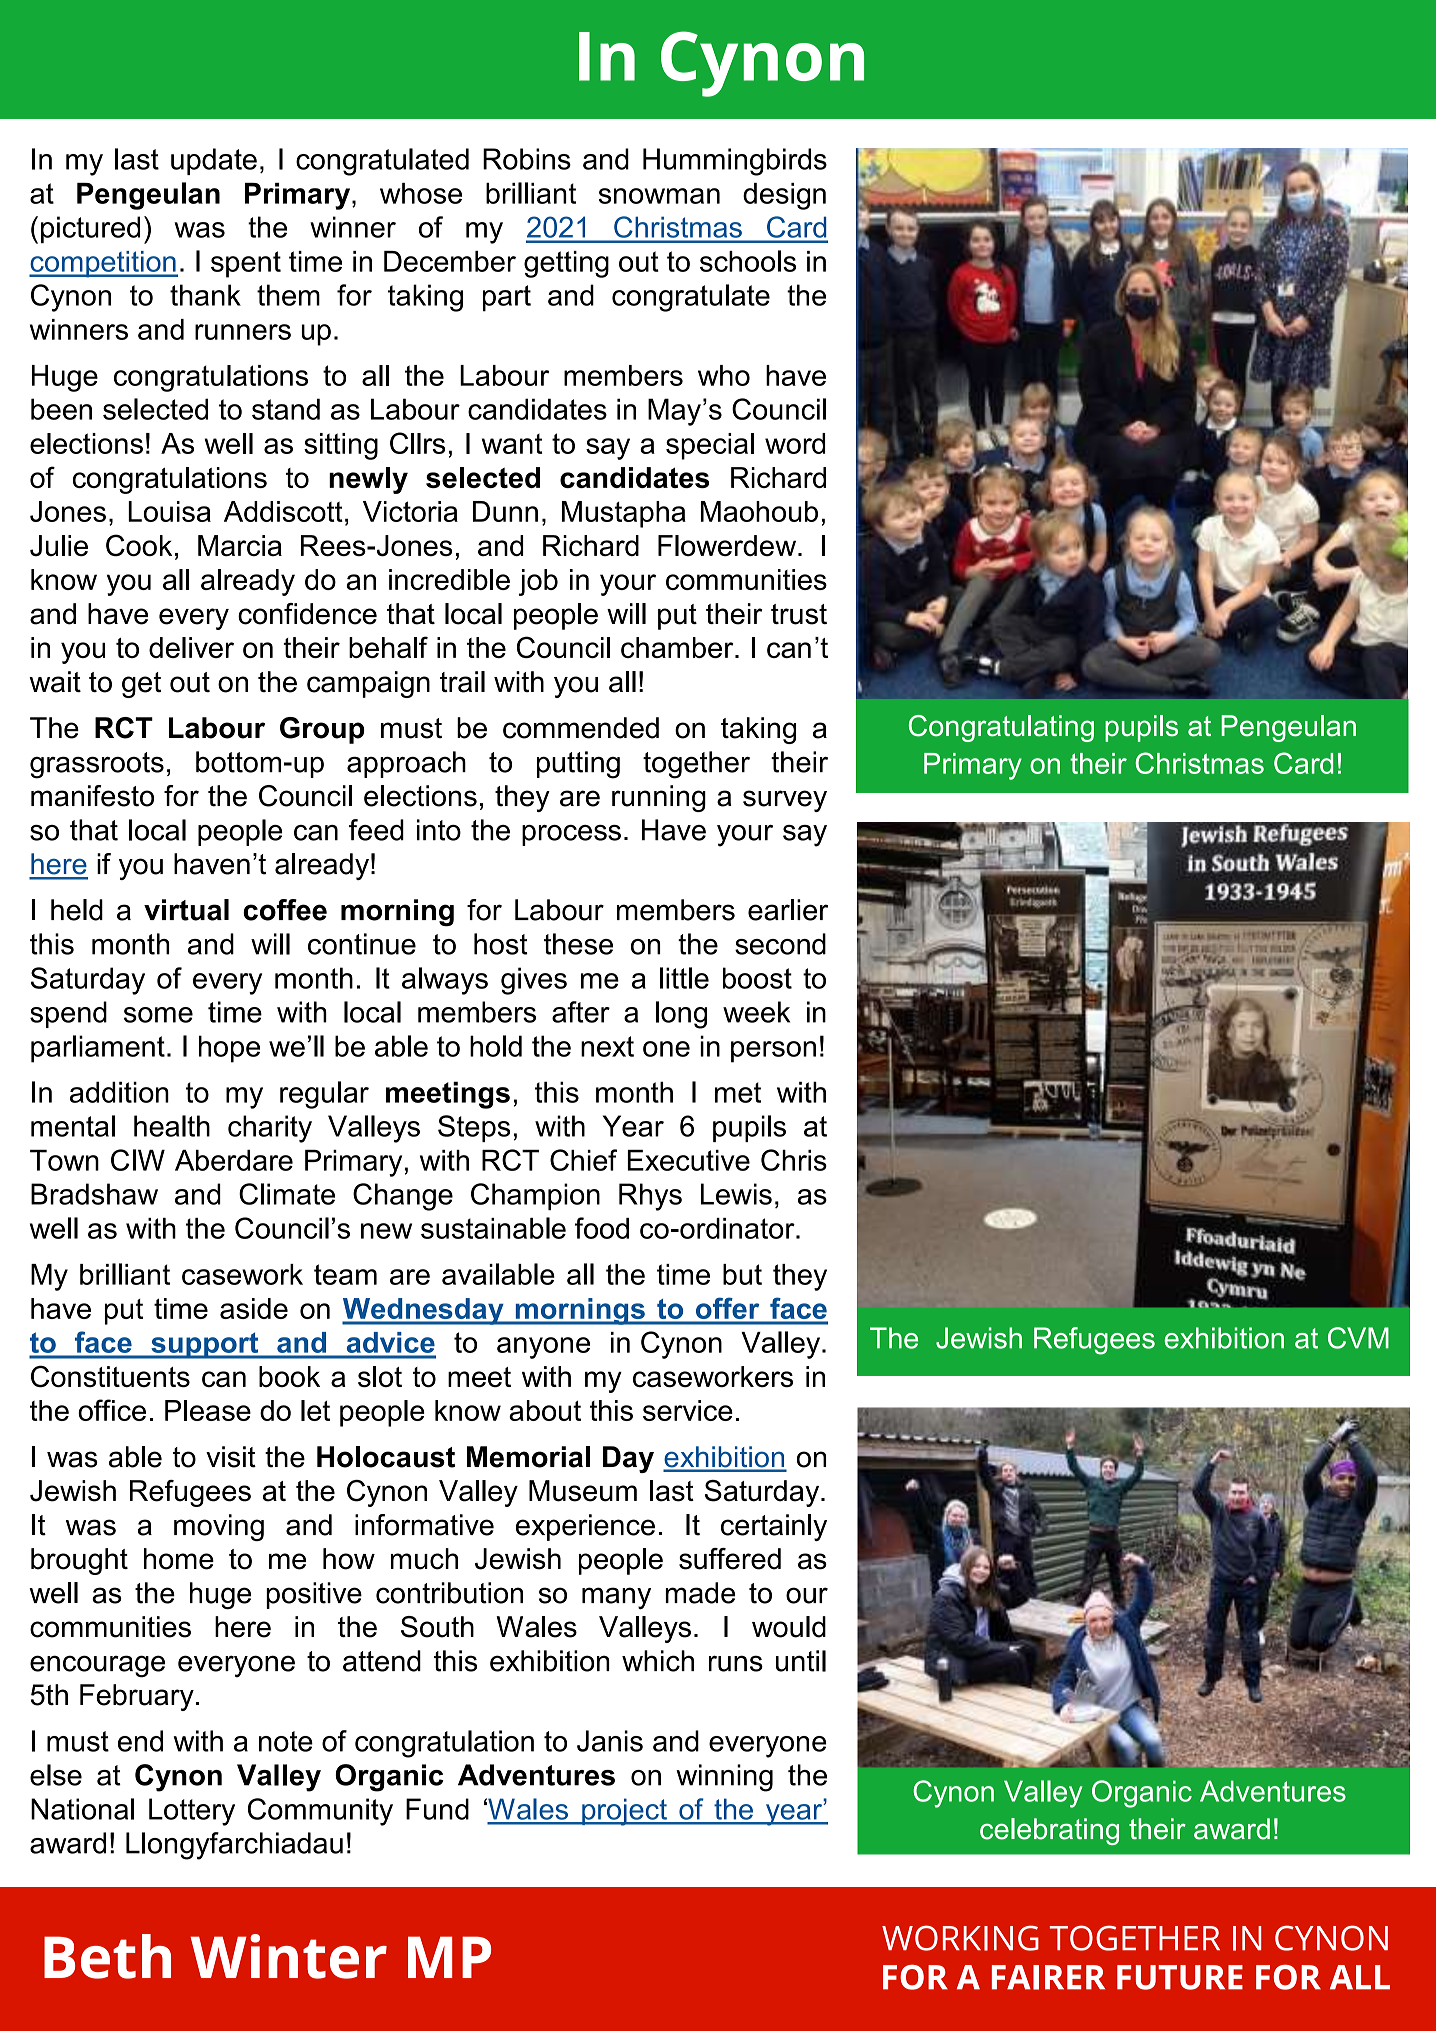 This screenshot has width=1436, height=2031. What do you see at coordinates (229, 1049) in the screenshot?
I see `hope` at bounding box center [229, 1049].
